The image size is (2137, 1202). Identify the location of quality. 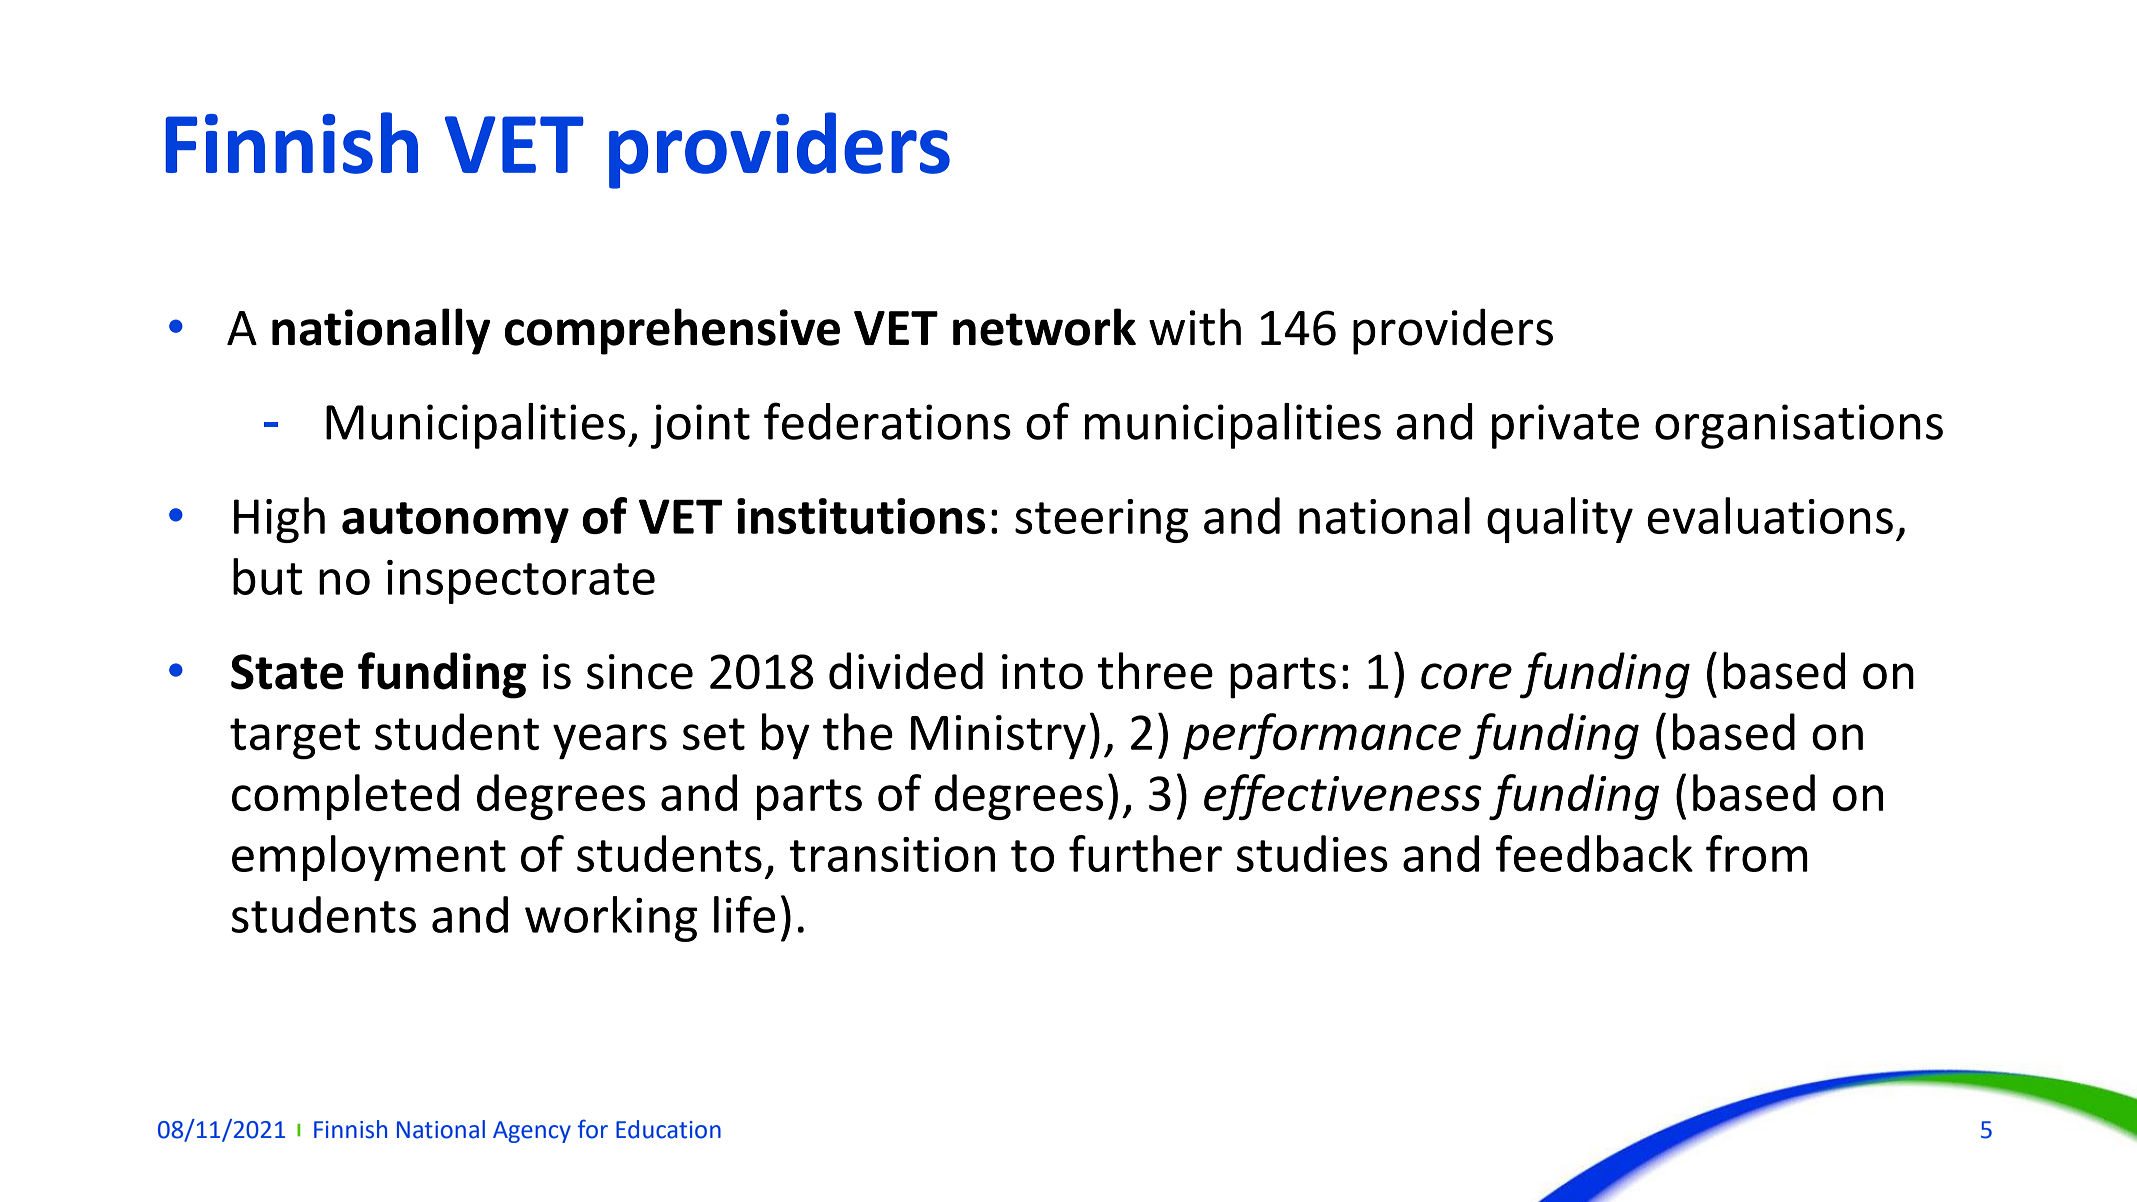
(1560, 520).
